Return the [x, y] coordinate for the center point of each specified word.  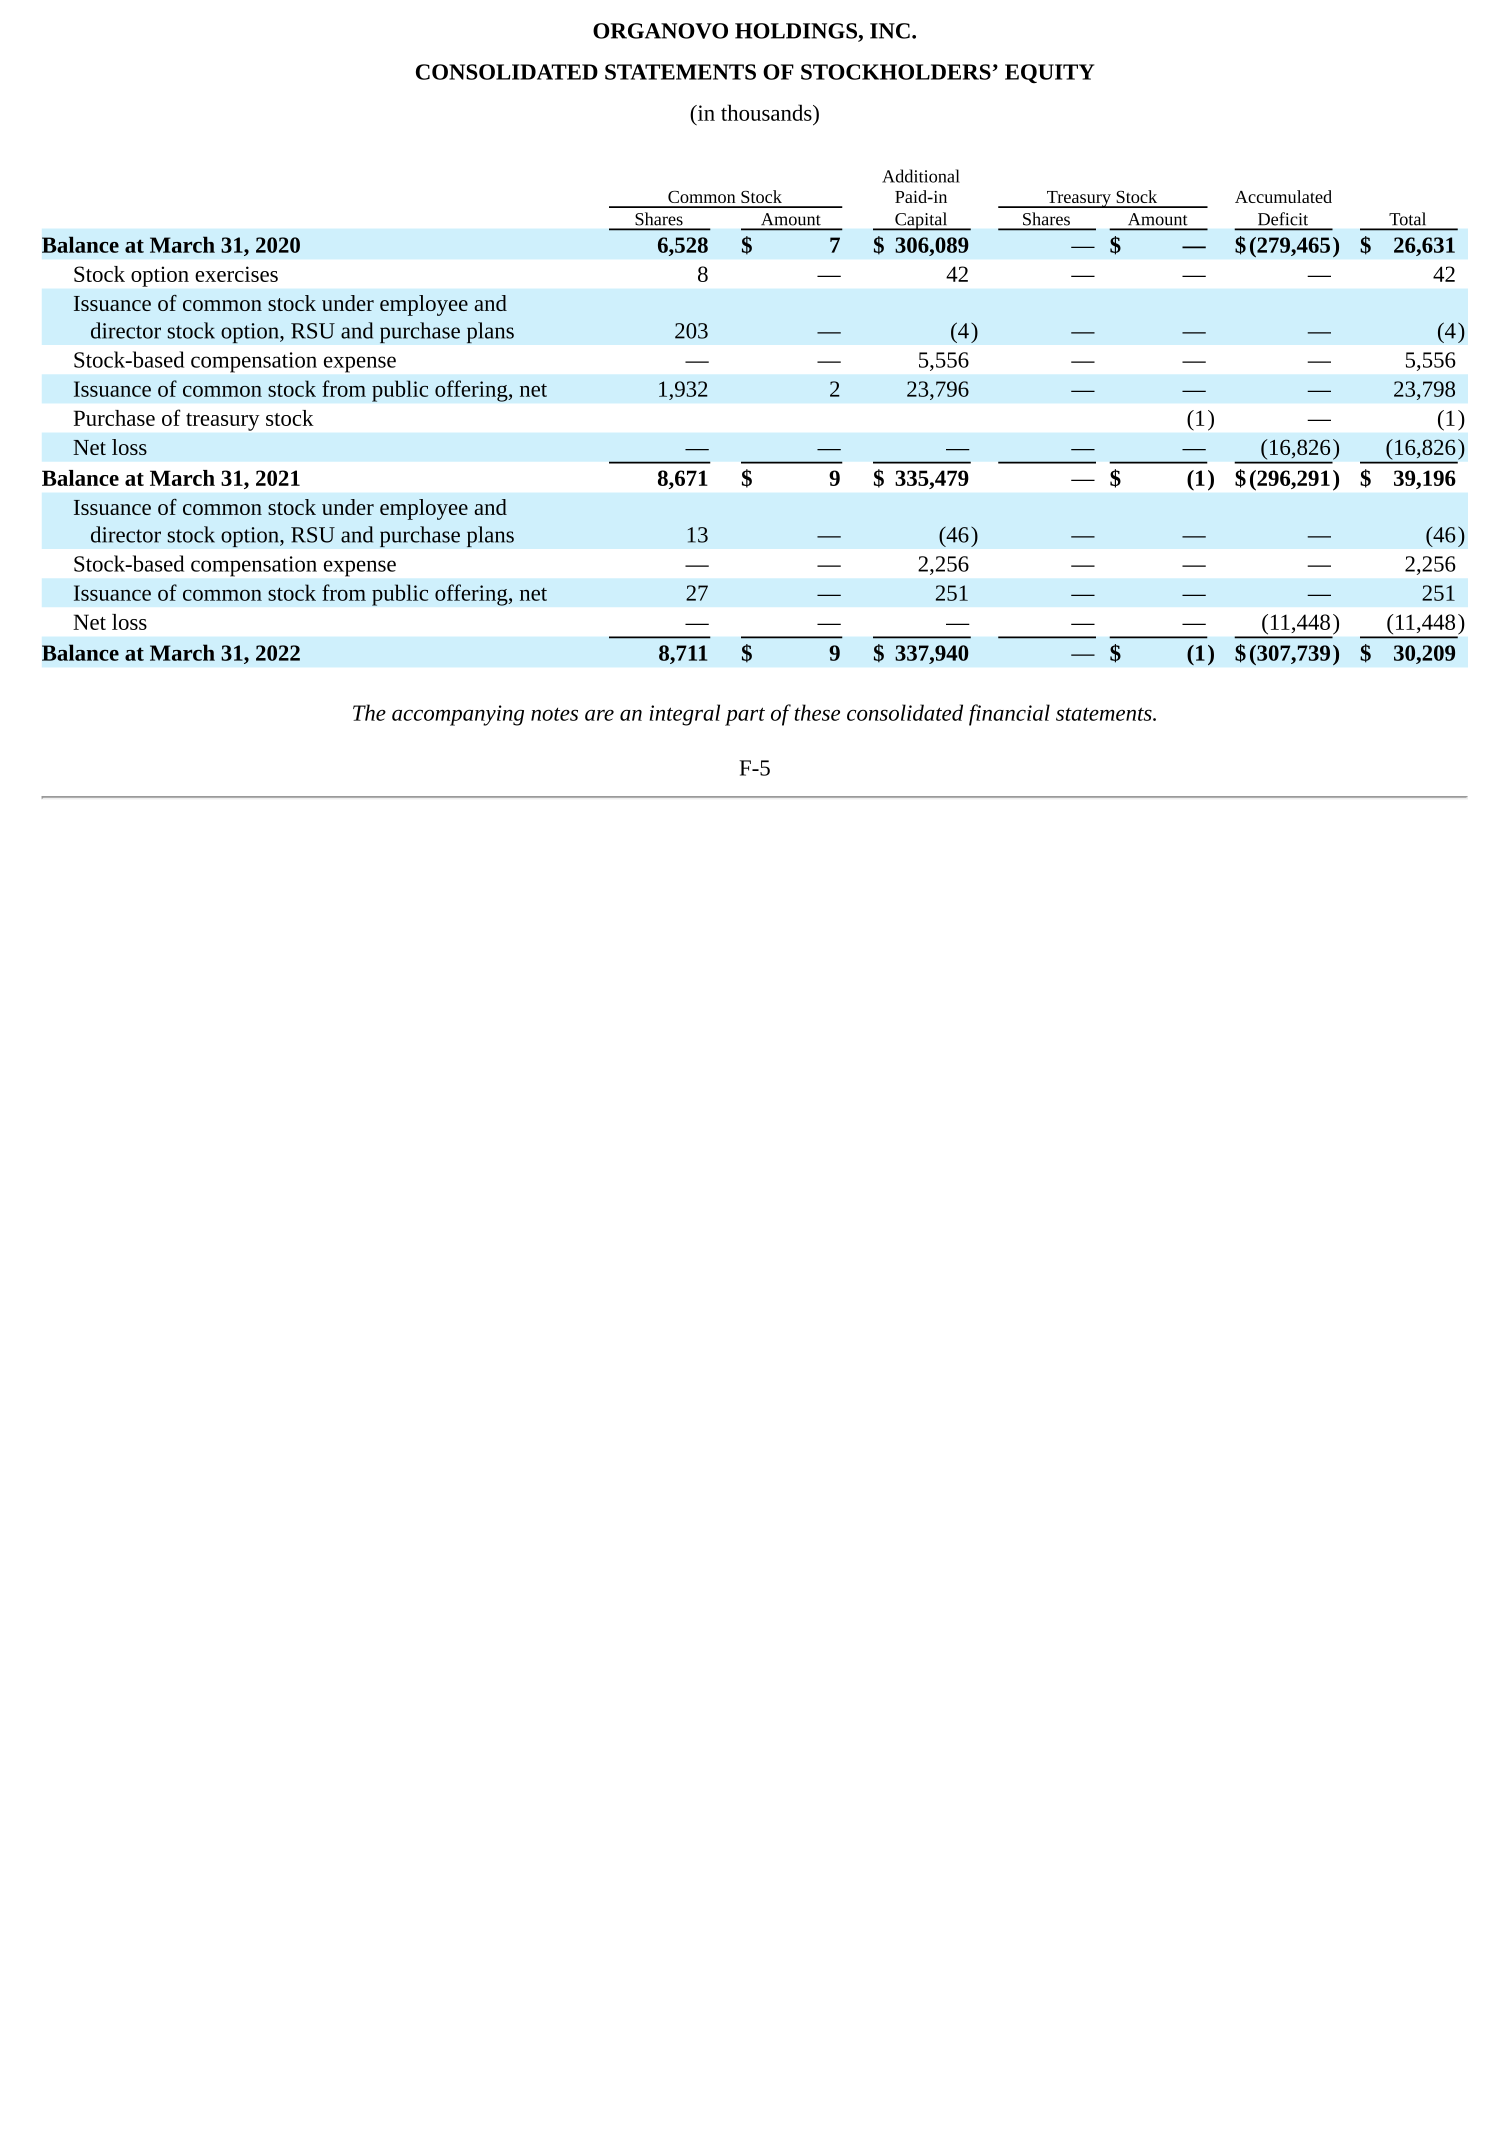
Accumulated [1283, 196]
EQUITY [1050, 73]
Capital [921, 221]
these [817, 712]
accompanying [458, 715]
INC [890, 31]
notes [554, 714]
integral [685, 715]
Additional [921, 176]
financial [1009, 715]
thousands [767, 112]
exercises [236, 274]
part [745, 716]
